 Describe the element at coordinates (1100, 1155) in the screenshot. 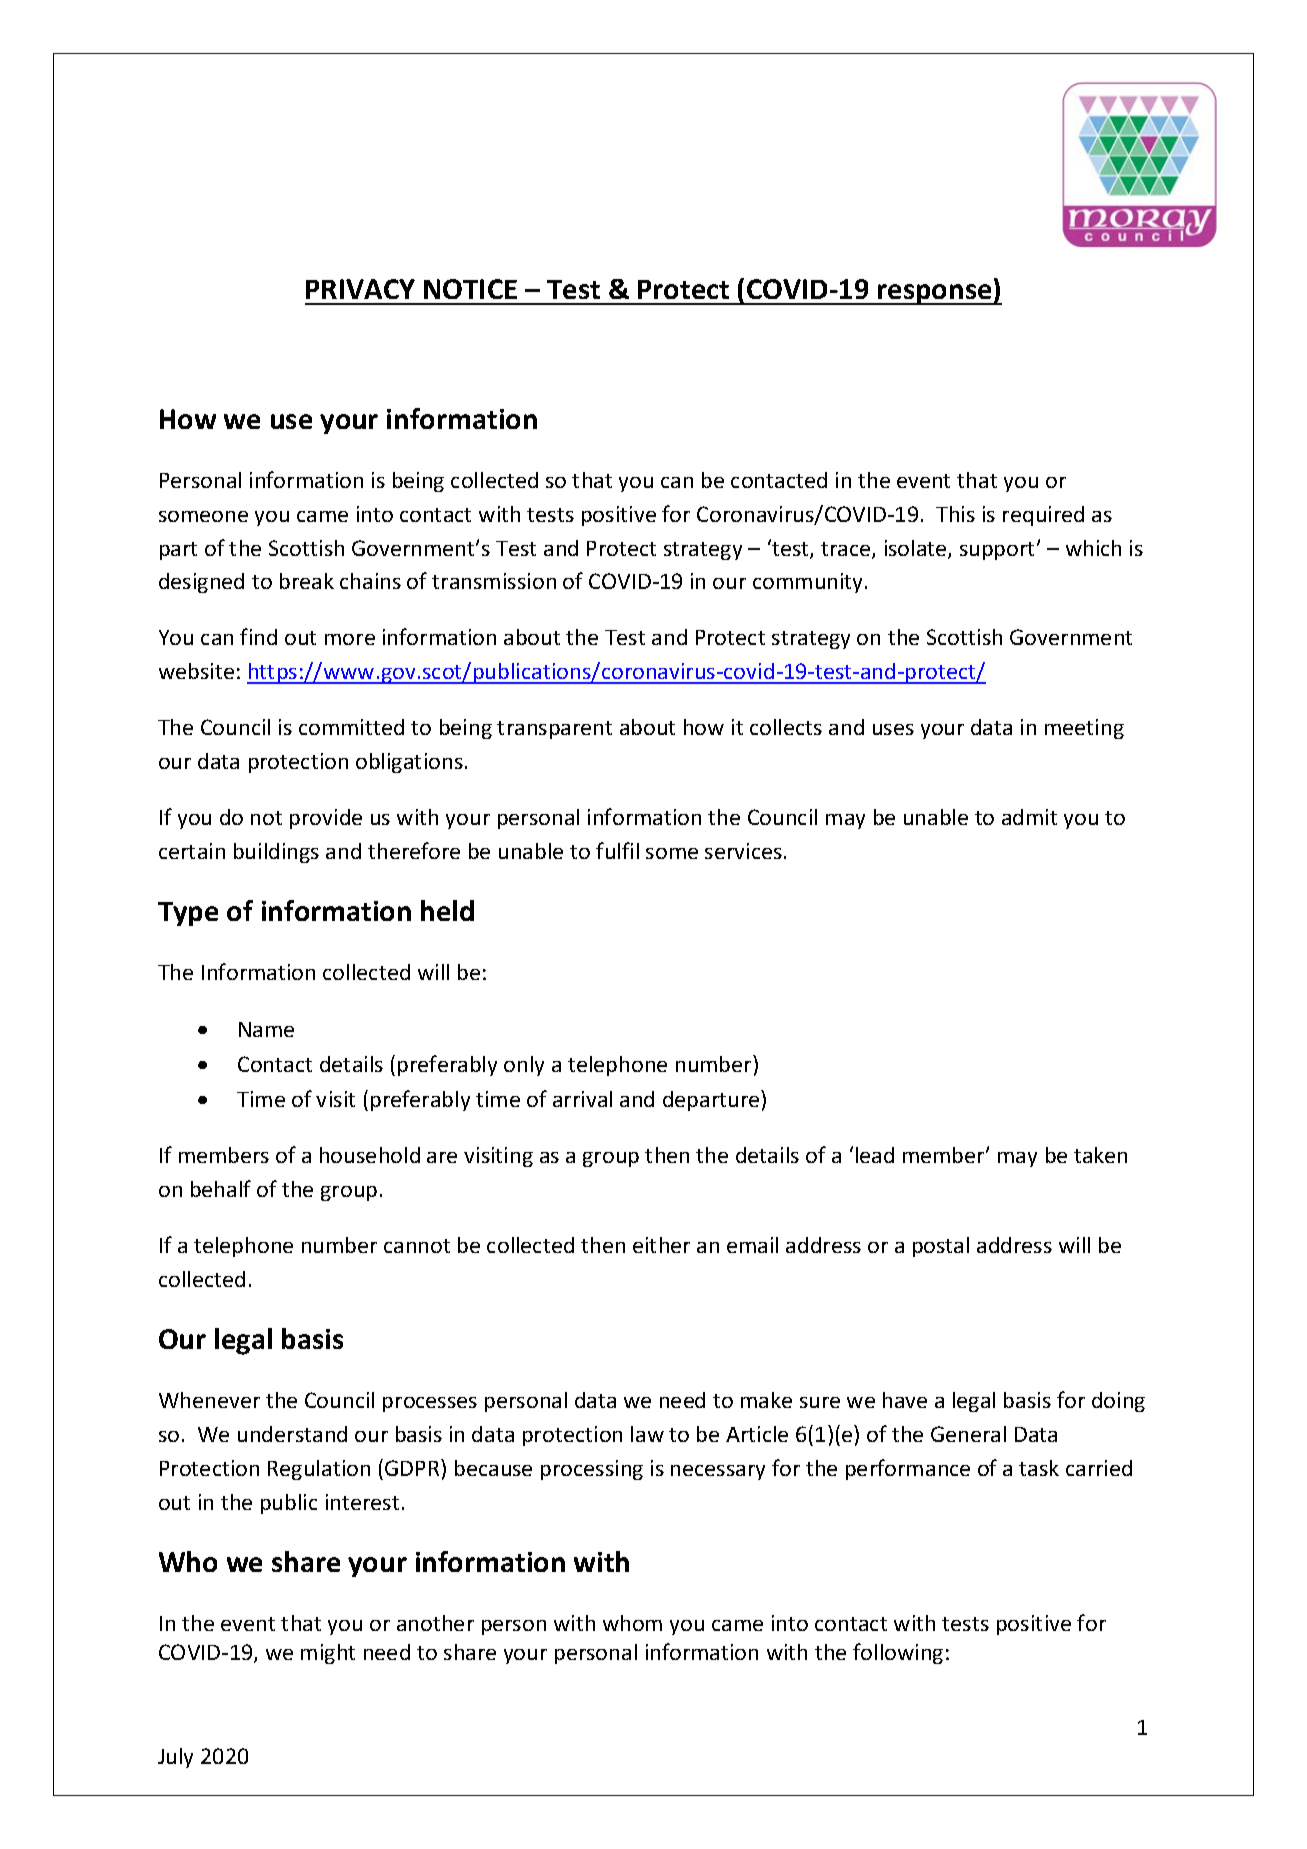

I see `taken` at that location.
